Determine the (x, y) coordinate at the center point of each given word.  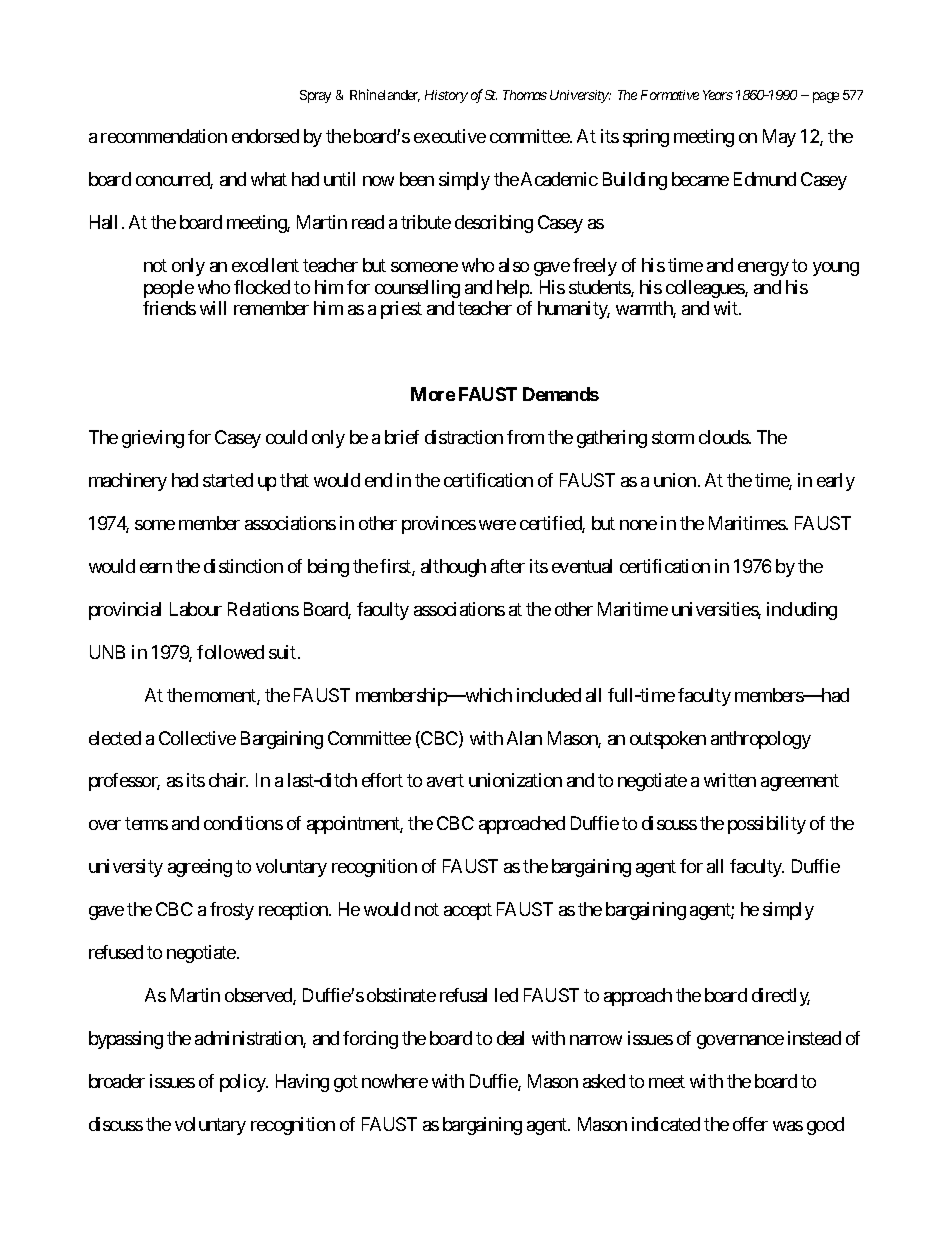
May (779, 138)
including (802, 611)
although (453, 568)
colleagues (706, 289)
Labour (196, 609)
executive (450, 136)
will (213, 308)
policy (244, 1083)
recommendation (164, 136)
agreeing (200, 868)
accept (468, 912)
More (433, 394)
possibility (767, 825)
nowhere (395, 1081)
